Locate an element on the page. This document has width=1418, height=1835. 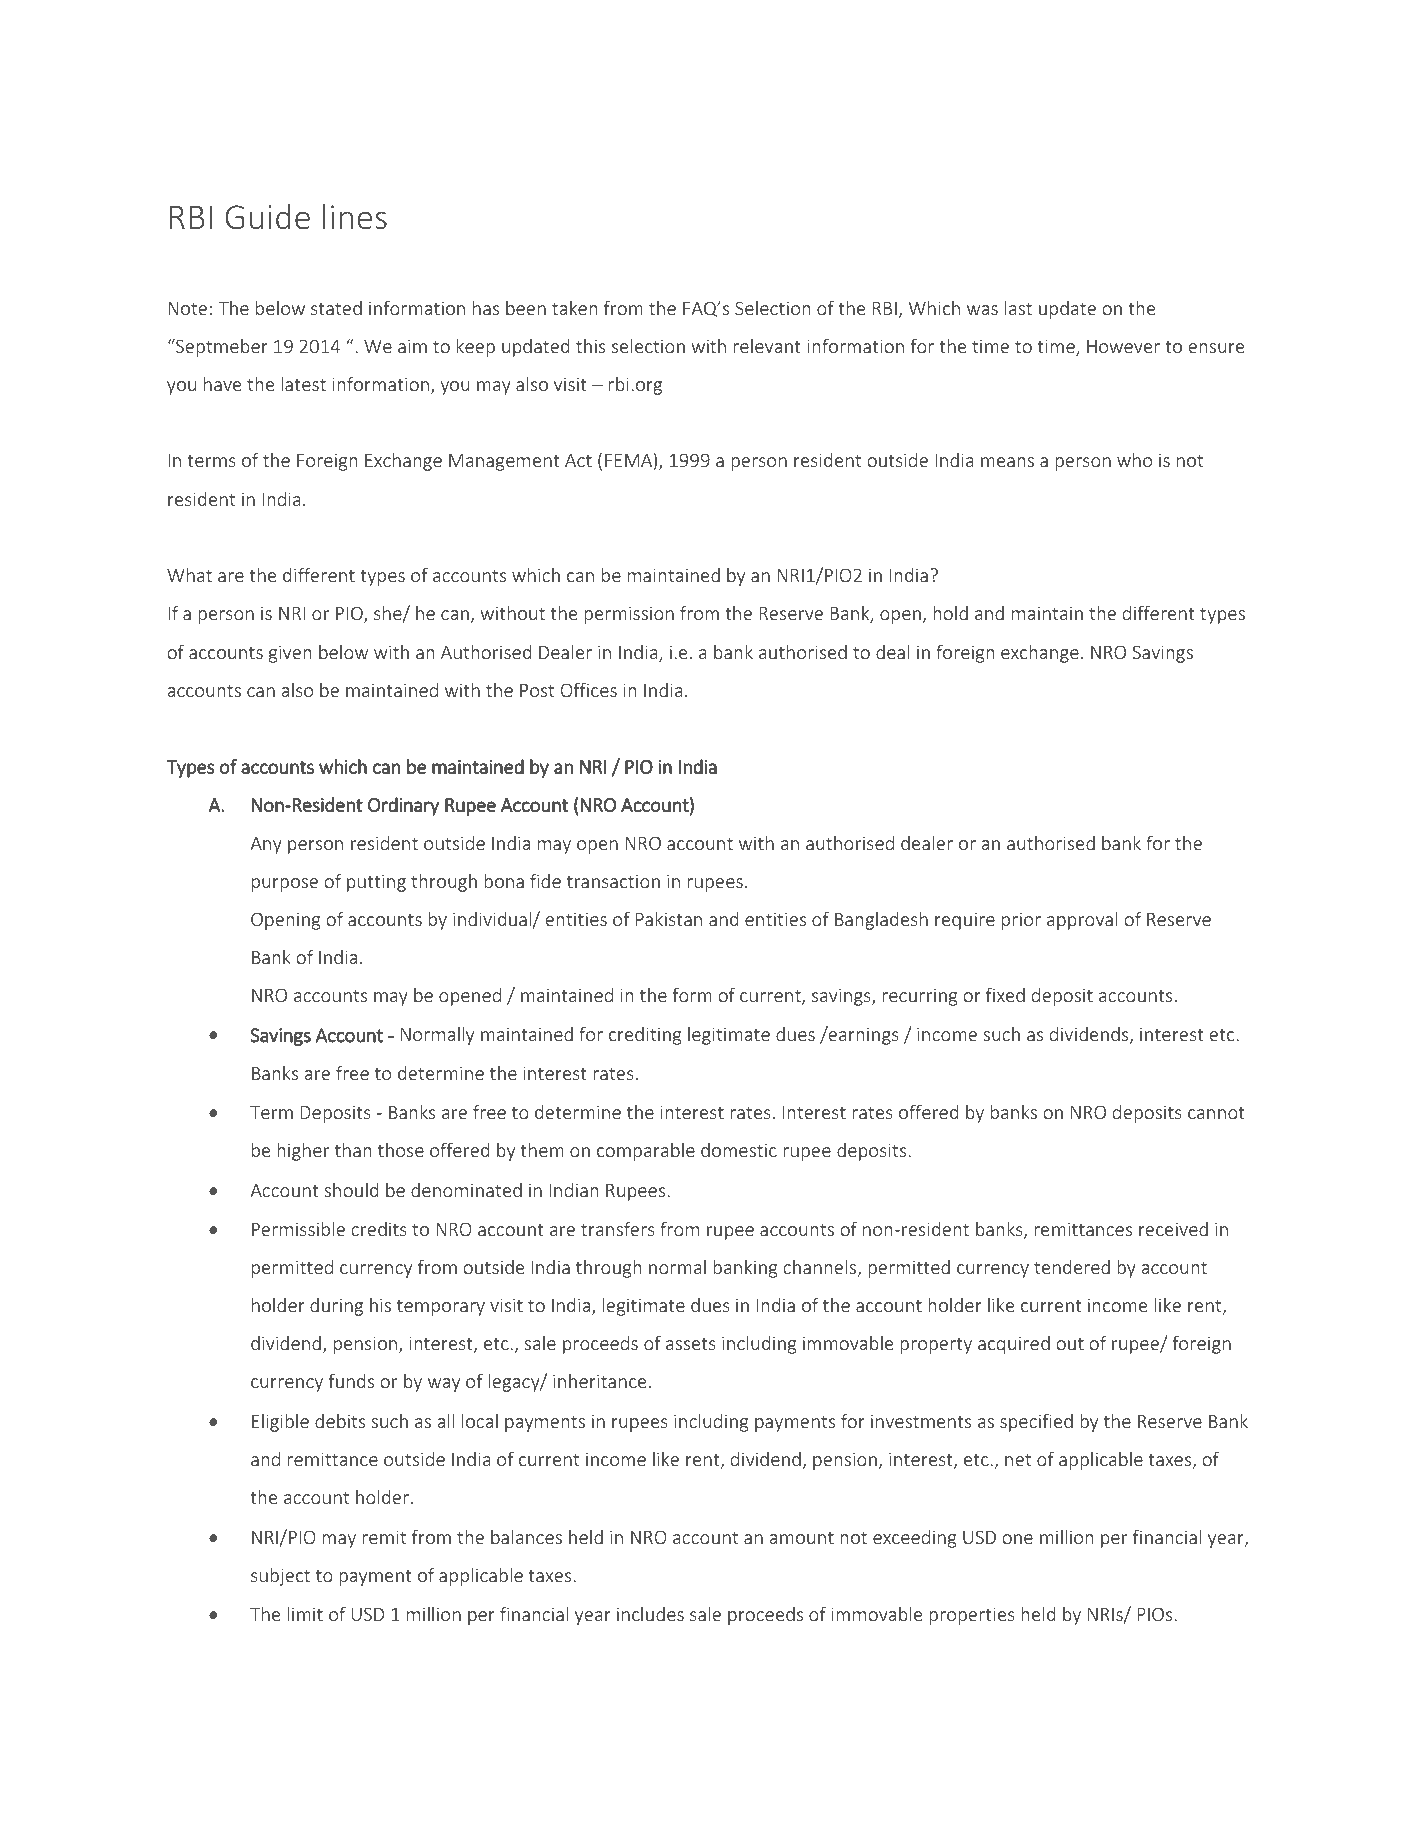
one is located at coordinates (1018, 1539).
